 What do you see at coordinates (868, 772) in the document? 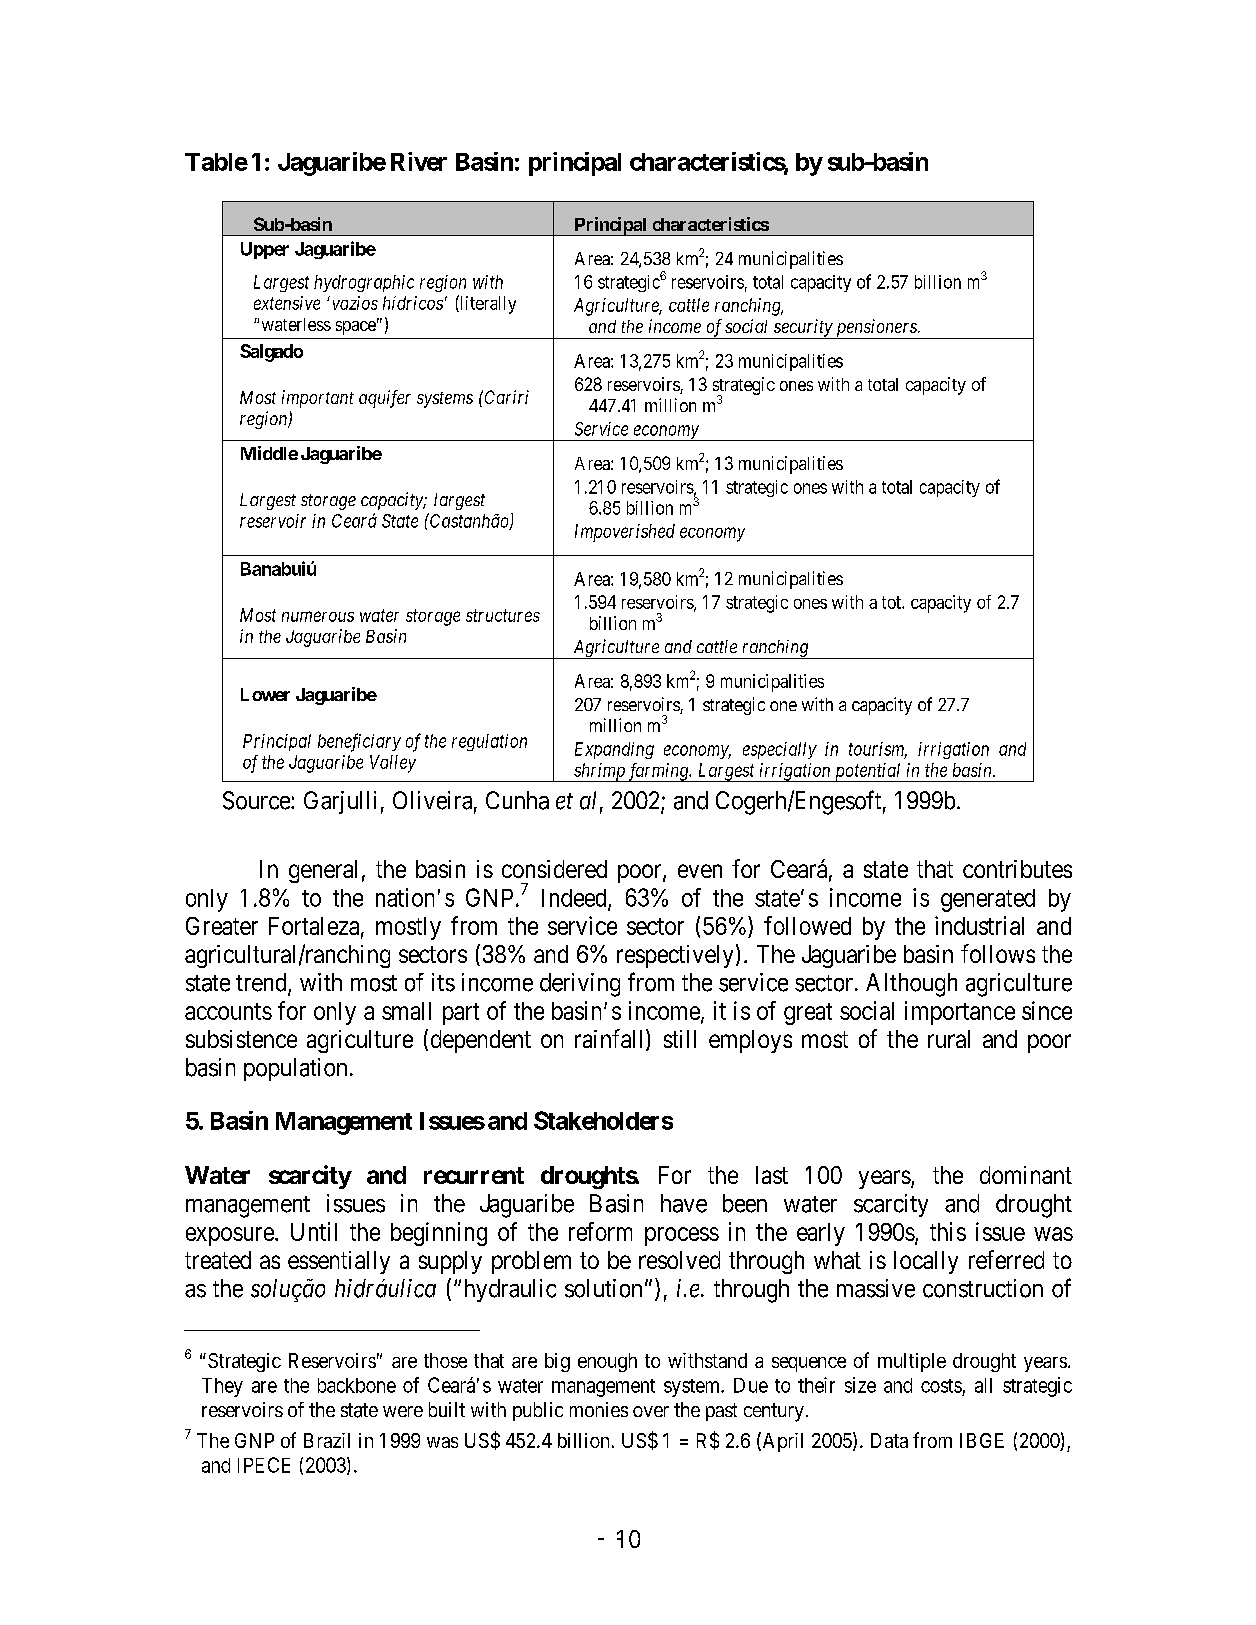
I see `potential` at bounding box center [868, 772].
